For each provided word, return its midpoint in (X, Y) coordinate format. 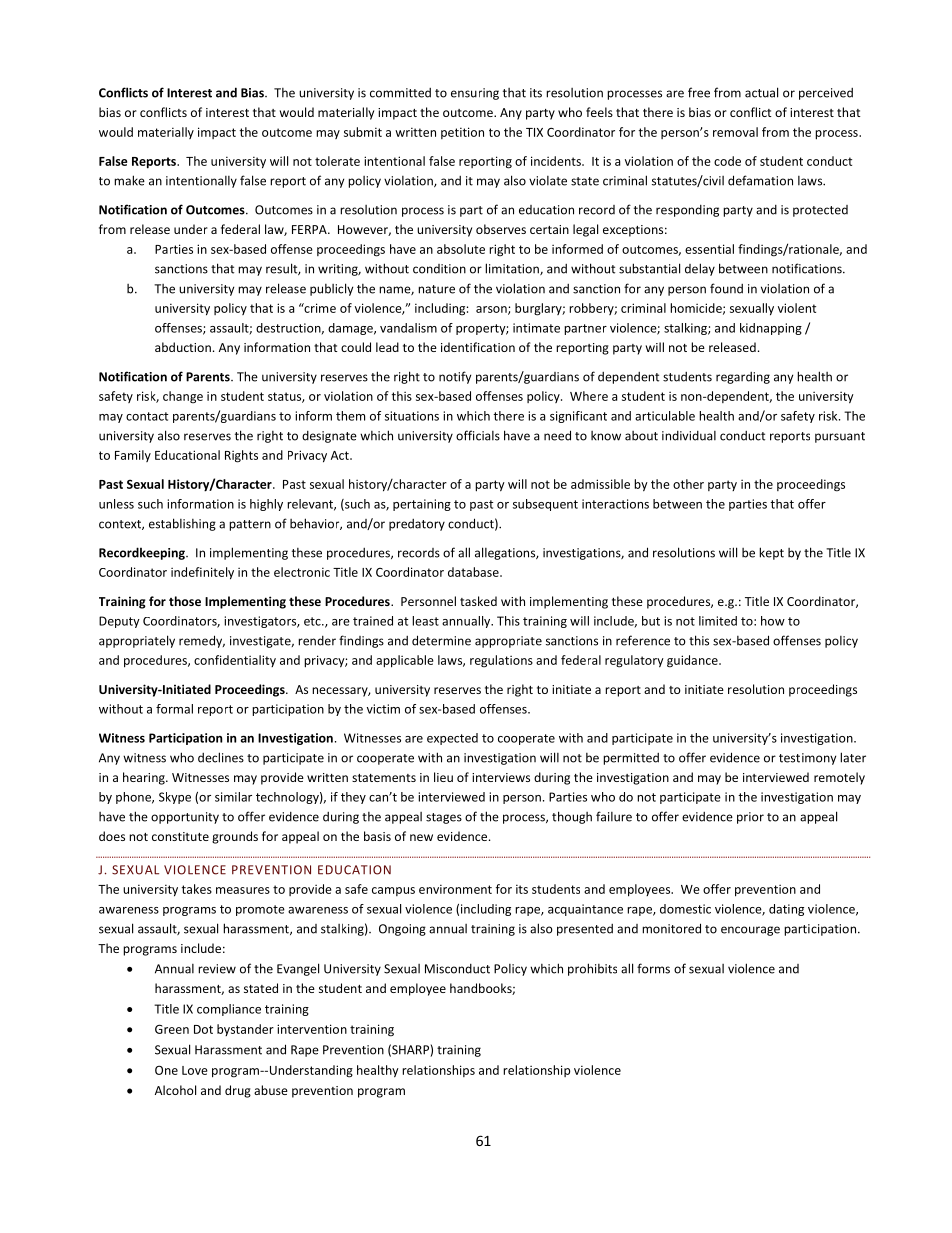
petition (462, 133)
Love (195, 1070)
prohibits (592, 969)
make (129, 180)
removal (735, 132)
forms (653, 968)
